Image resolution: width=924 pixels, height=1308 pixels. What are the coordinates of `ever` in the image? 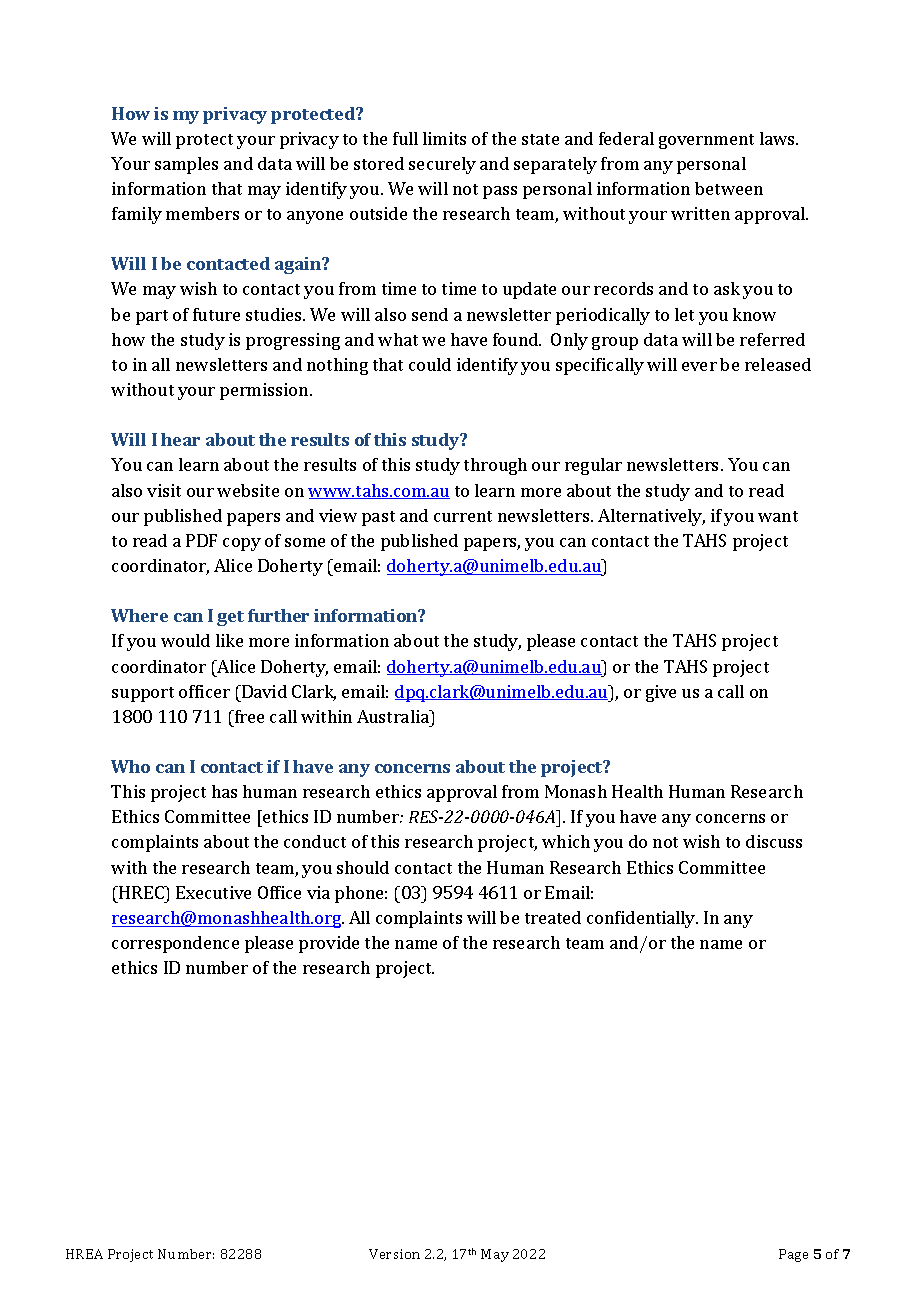 It's located at (699, 366).
